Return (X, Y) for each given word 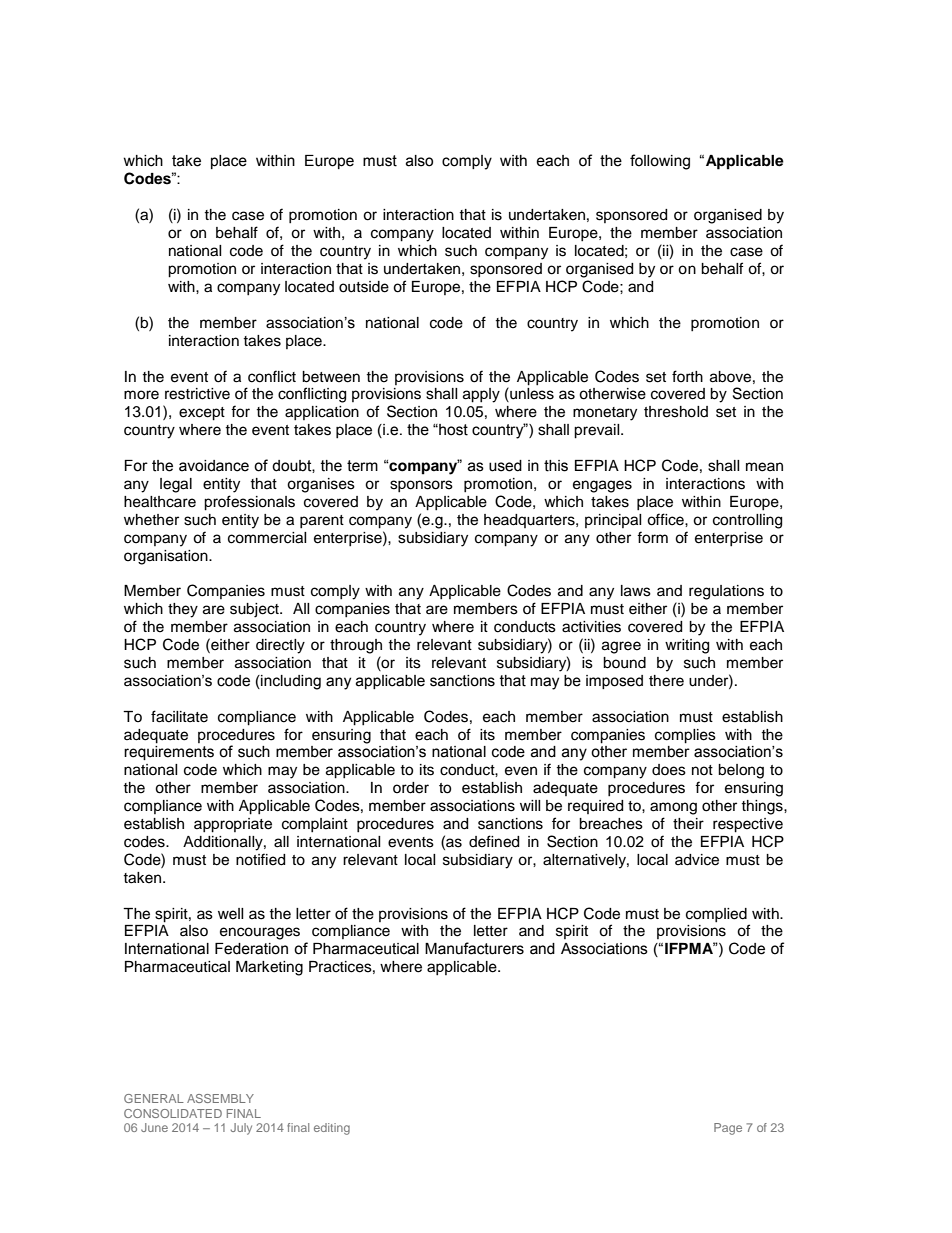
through (356, 646)
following (660, 162)
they (183, 610)
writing (687, 646)
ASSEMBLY (220, 1098)
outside (364, 287)
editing (332, 1129)
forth (687, 376)
